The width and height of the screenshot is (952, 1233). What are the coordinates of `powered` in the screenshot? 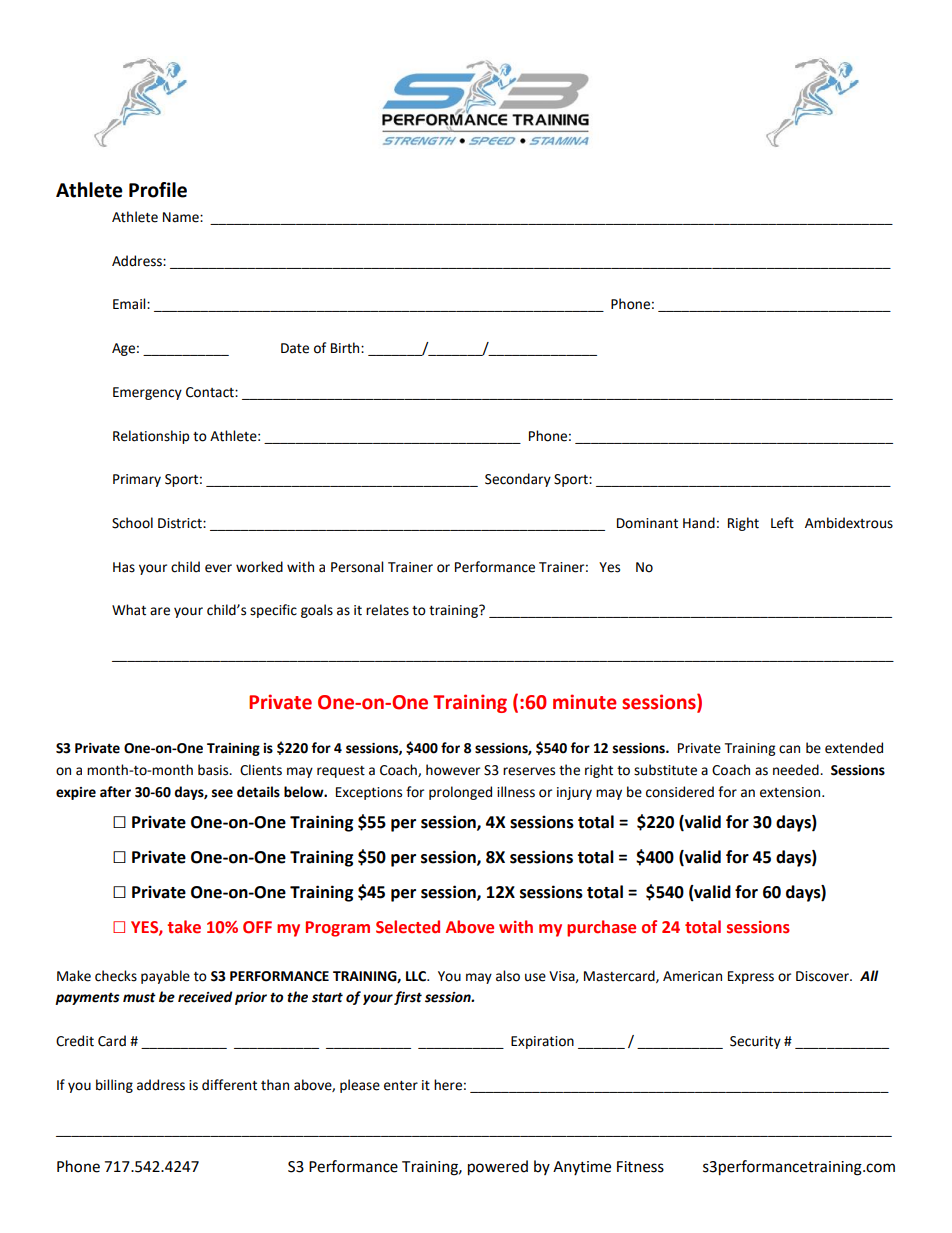 It's located at (498, 1168).
